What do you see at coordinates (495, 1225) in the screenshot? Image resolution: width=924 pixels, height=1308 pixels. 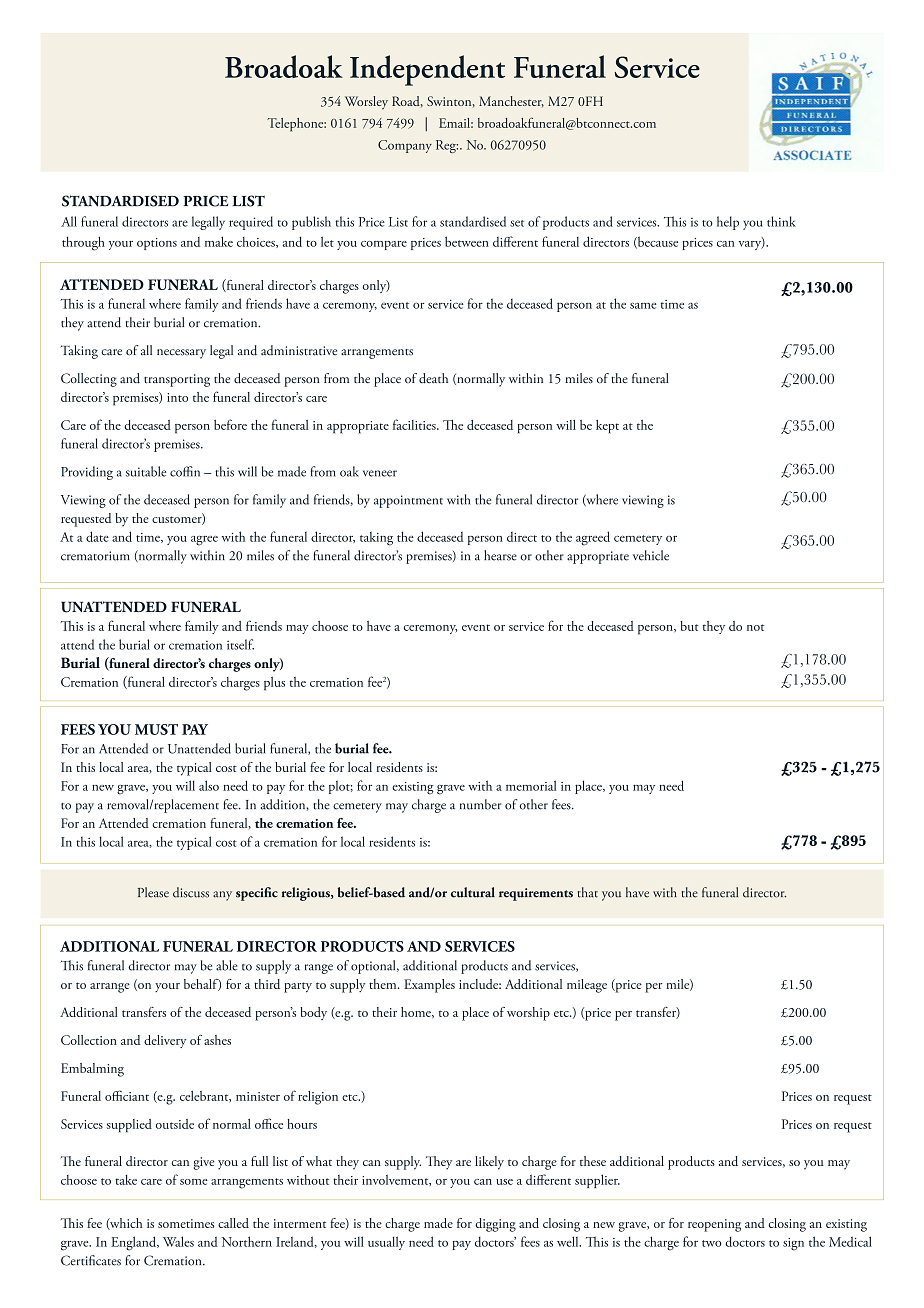 I see `digging` at bounding box center [495, 1225].
